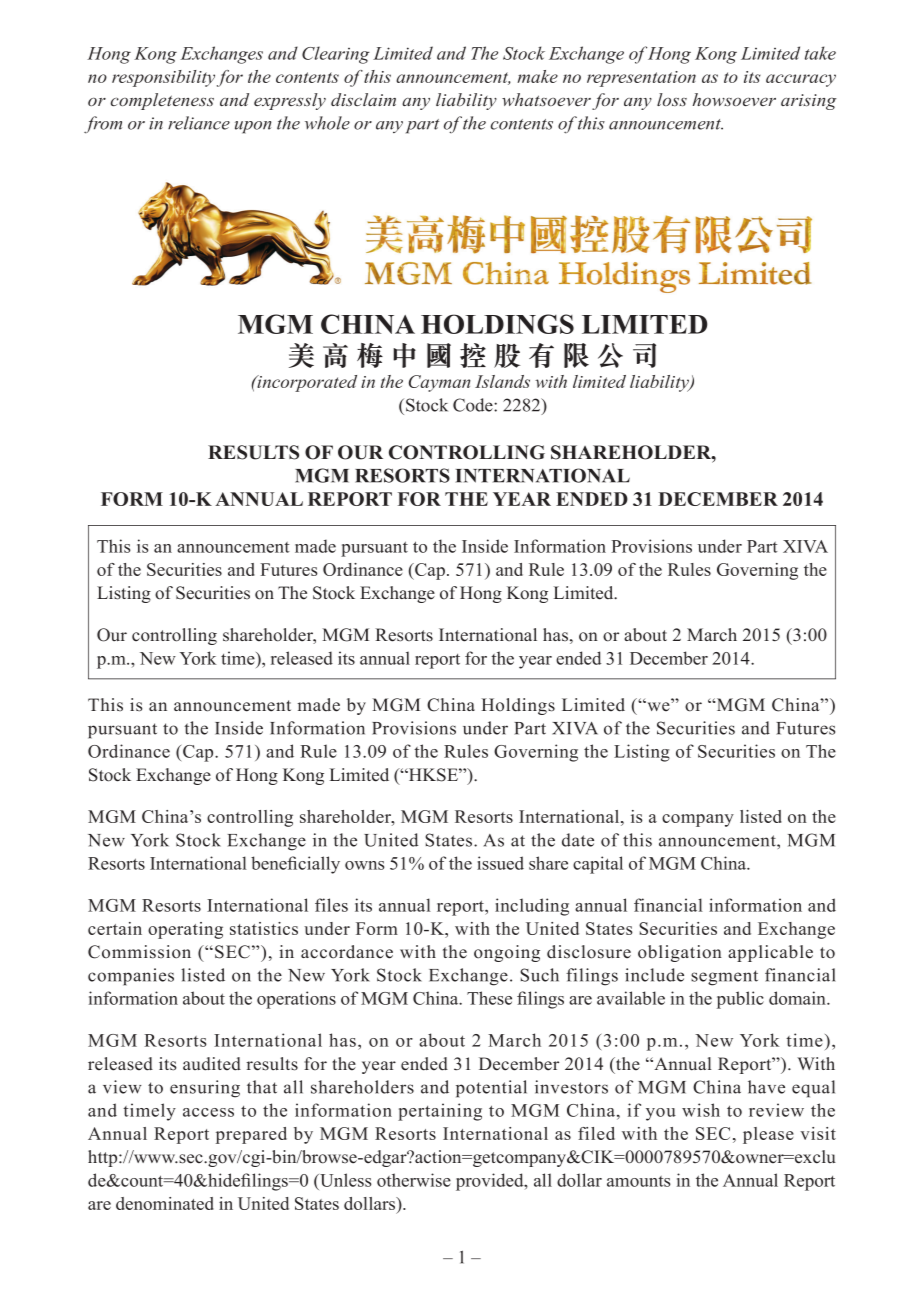 This screenshot has width=924, height=1308. Describe the element at coordinates (474, 405) in the screenshot. I see `Code` at that location.
